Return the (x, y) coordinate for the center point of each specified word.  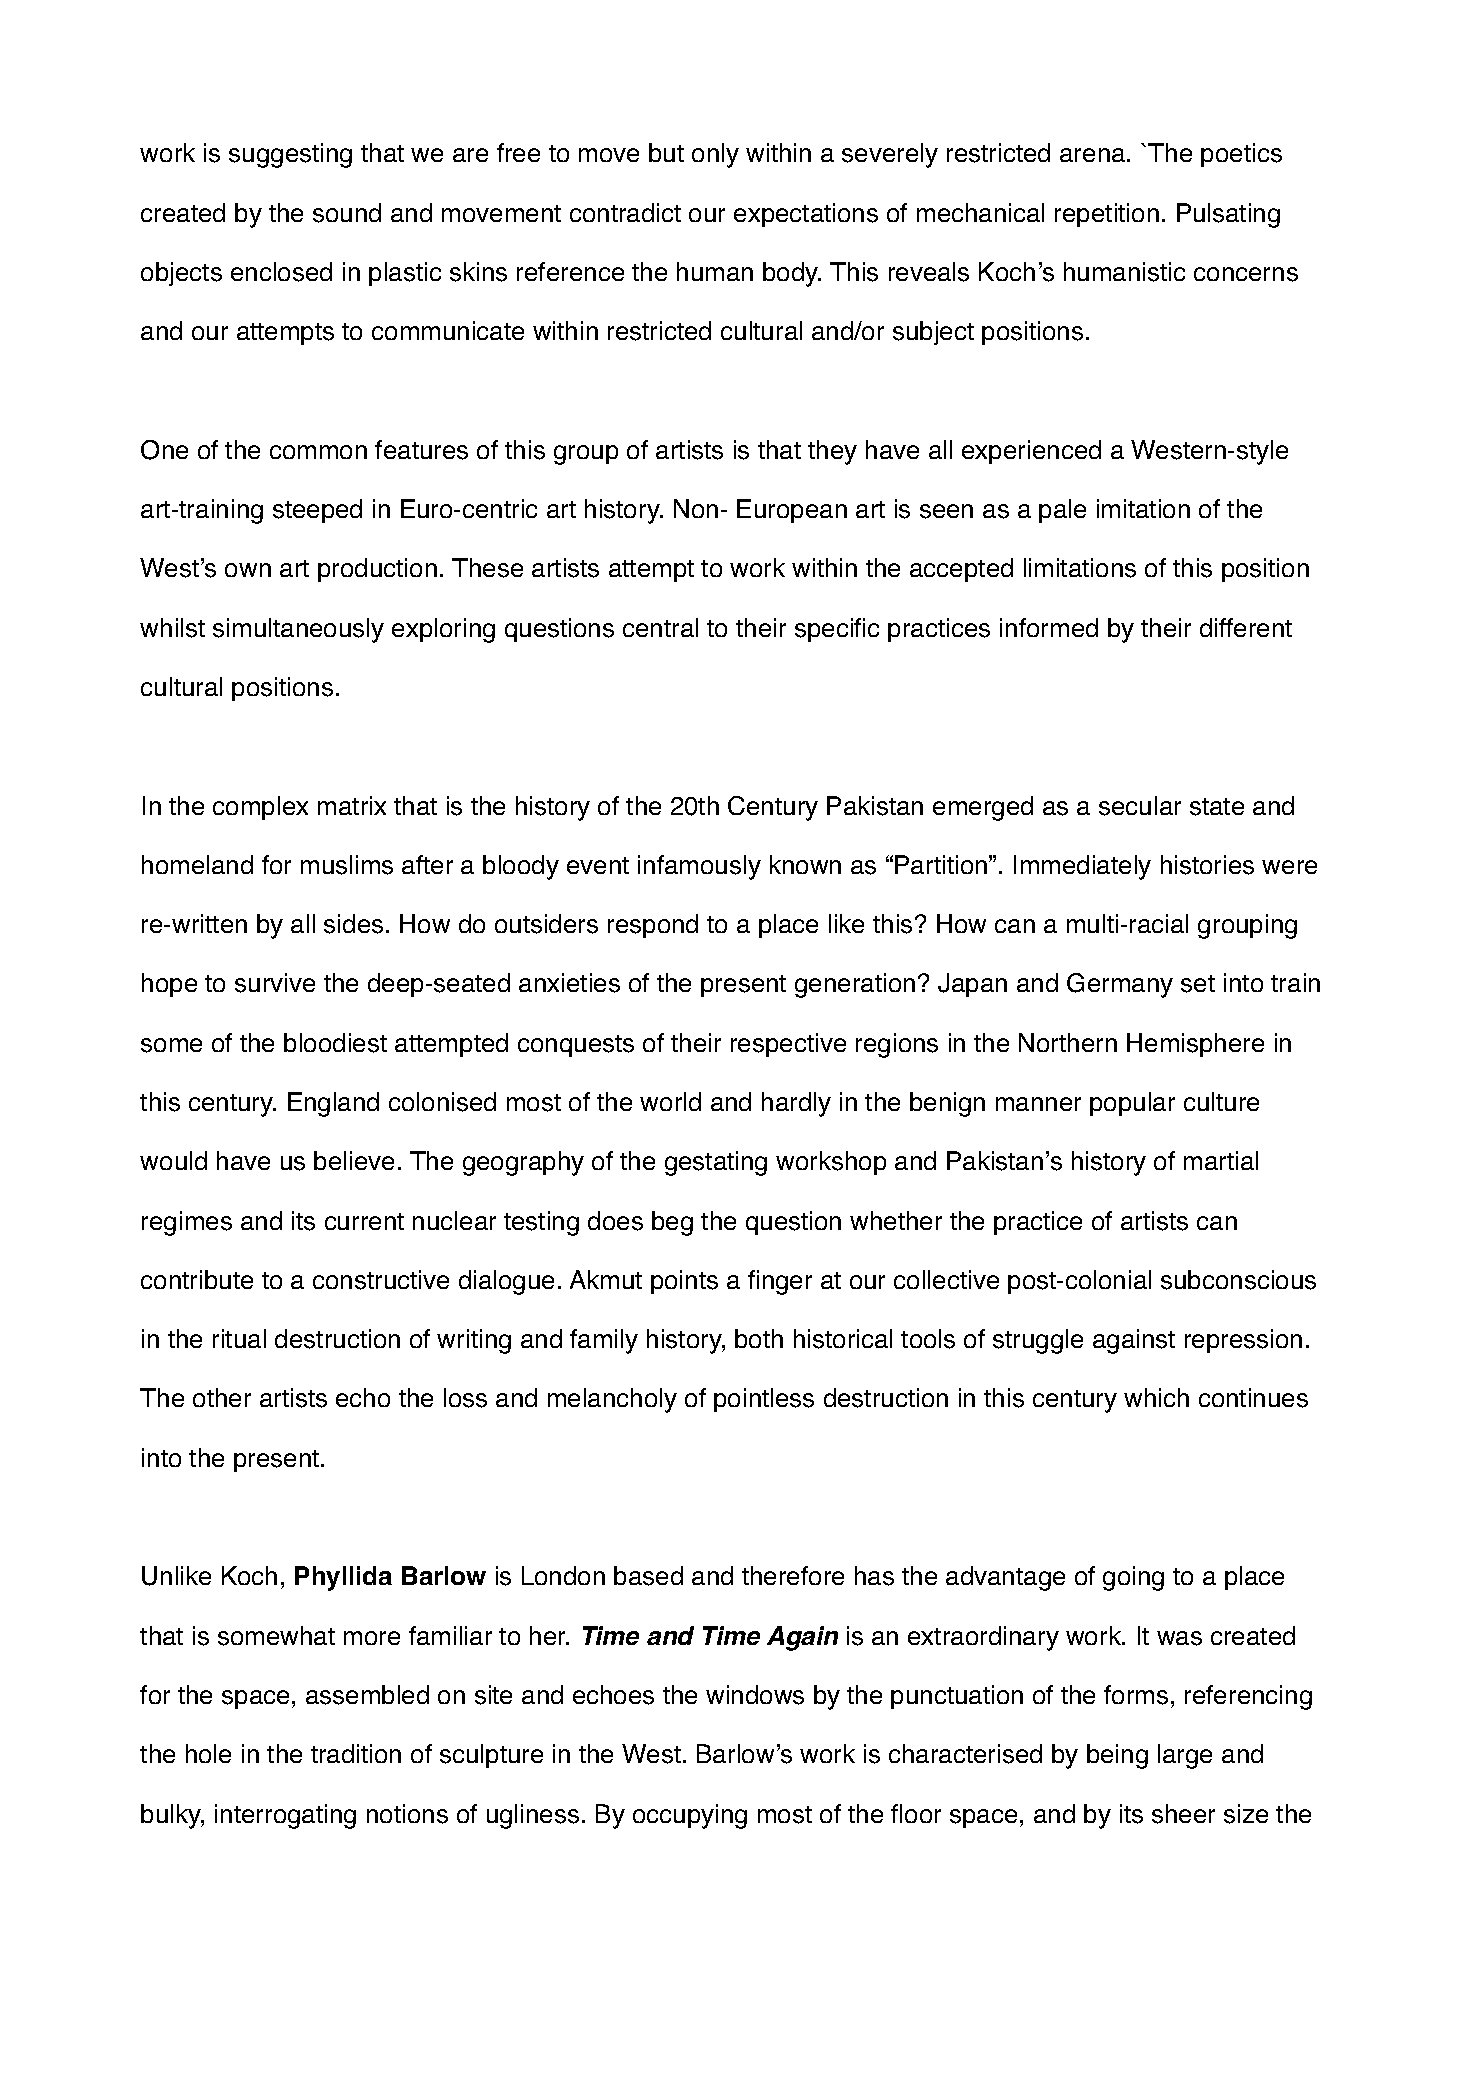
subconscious (1238, 1280)
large (1185, 1756)
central (660, 627)
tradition (356, 1753)
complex (260, 808)
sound (347, 213)
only (715, 155)
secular (1140, 806)
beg (672, 1223)
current (364, 1221)
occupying (690, 1816)
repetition (1107, 215)
